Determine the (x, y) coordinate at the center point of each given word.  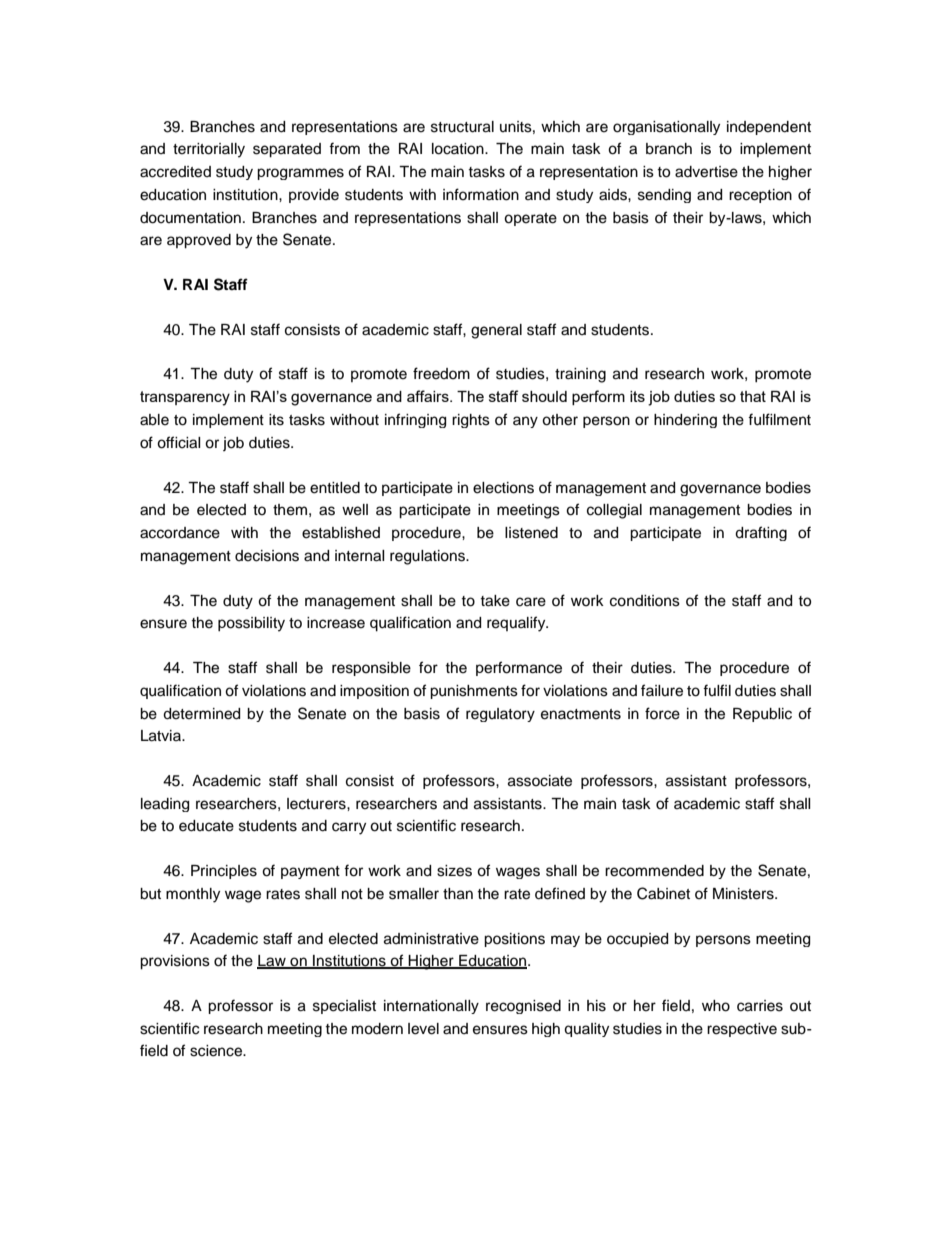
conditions (645, 601)
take (495, 601)
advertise (706, 172)
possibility (251, 624)
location (459, 149)
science (217, 1051)
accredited (175, 172)
